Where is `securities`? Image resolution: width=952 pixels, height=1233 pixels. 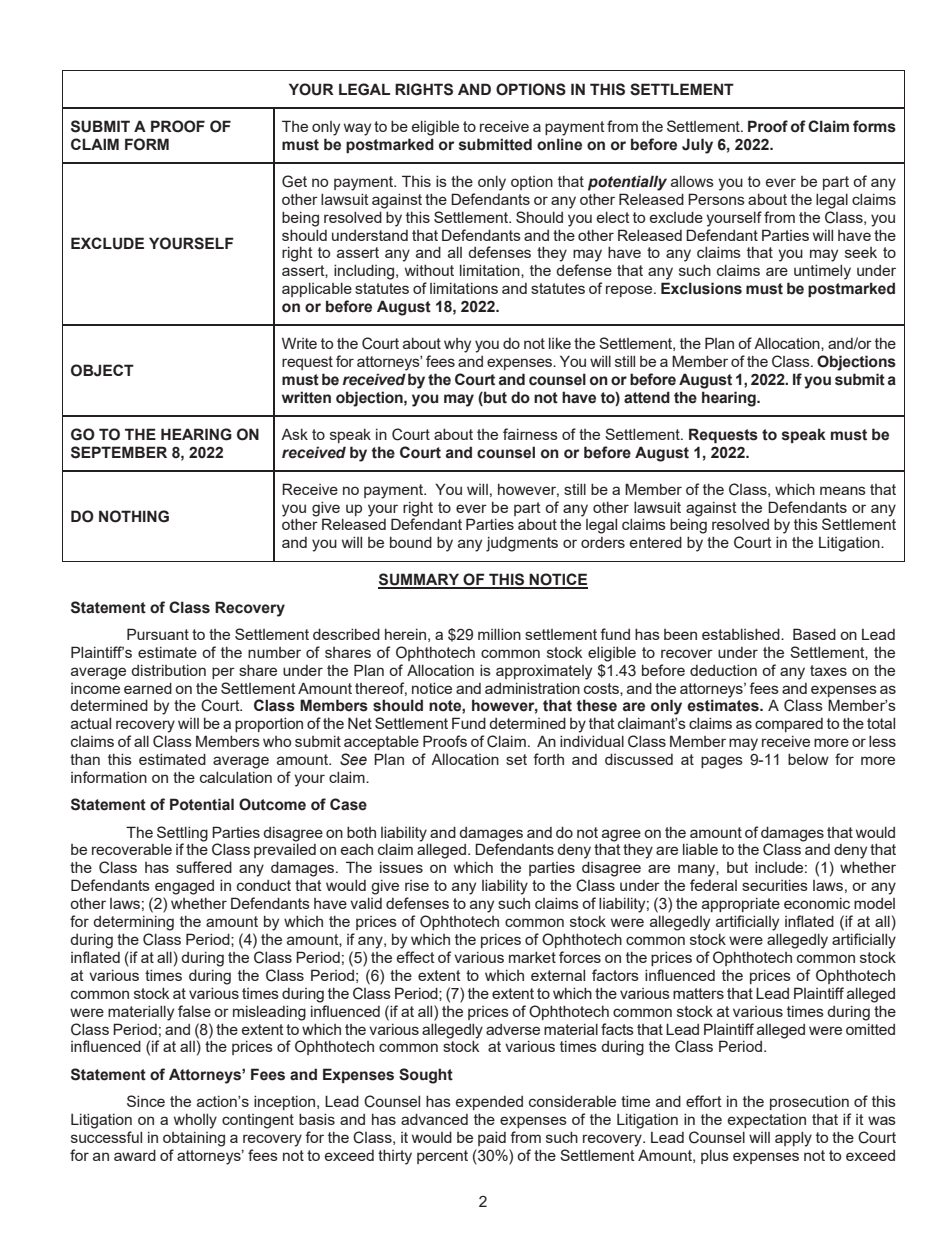 securities is located at coordinates (775, 885).
